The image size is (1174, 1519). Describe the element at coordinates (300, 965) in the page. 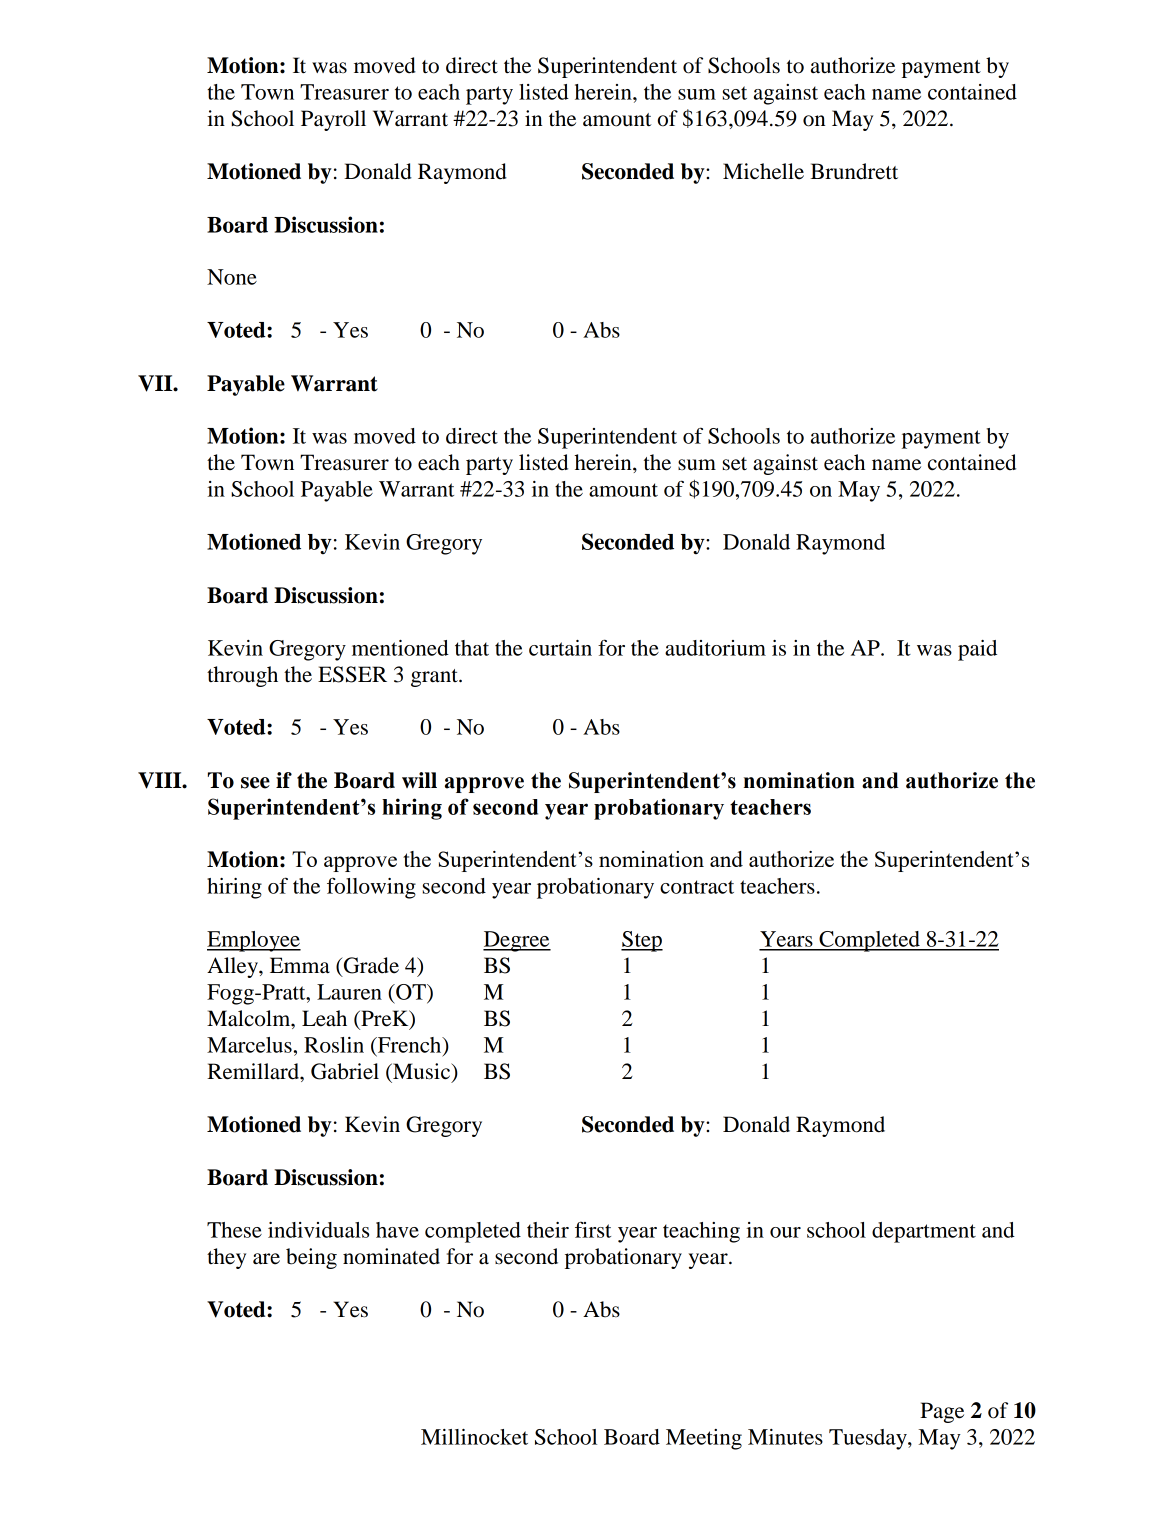

I see `Emma` at that location.
